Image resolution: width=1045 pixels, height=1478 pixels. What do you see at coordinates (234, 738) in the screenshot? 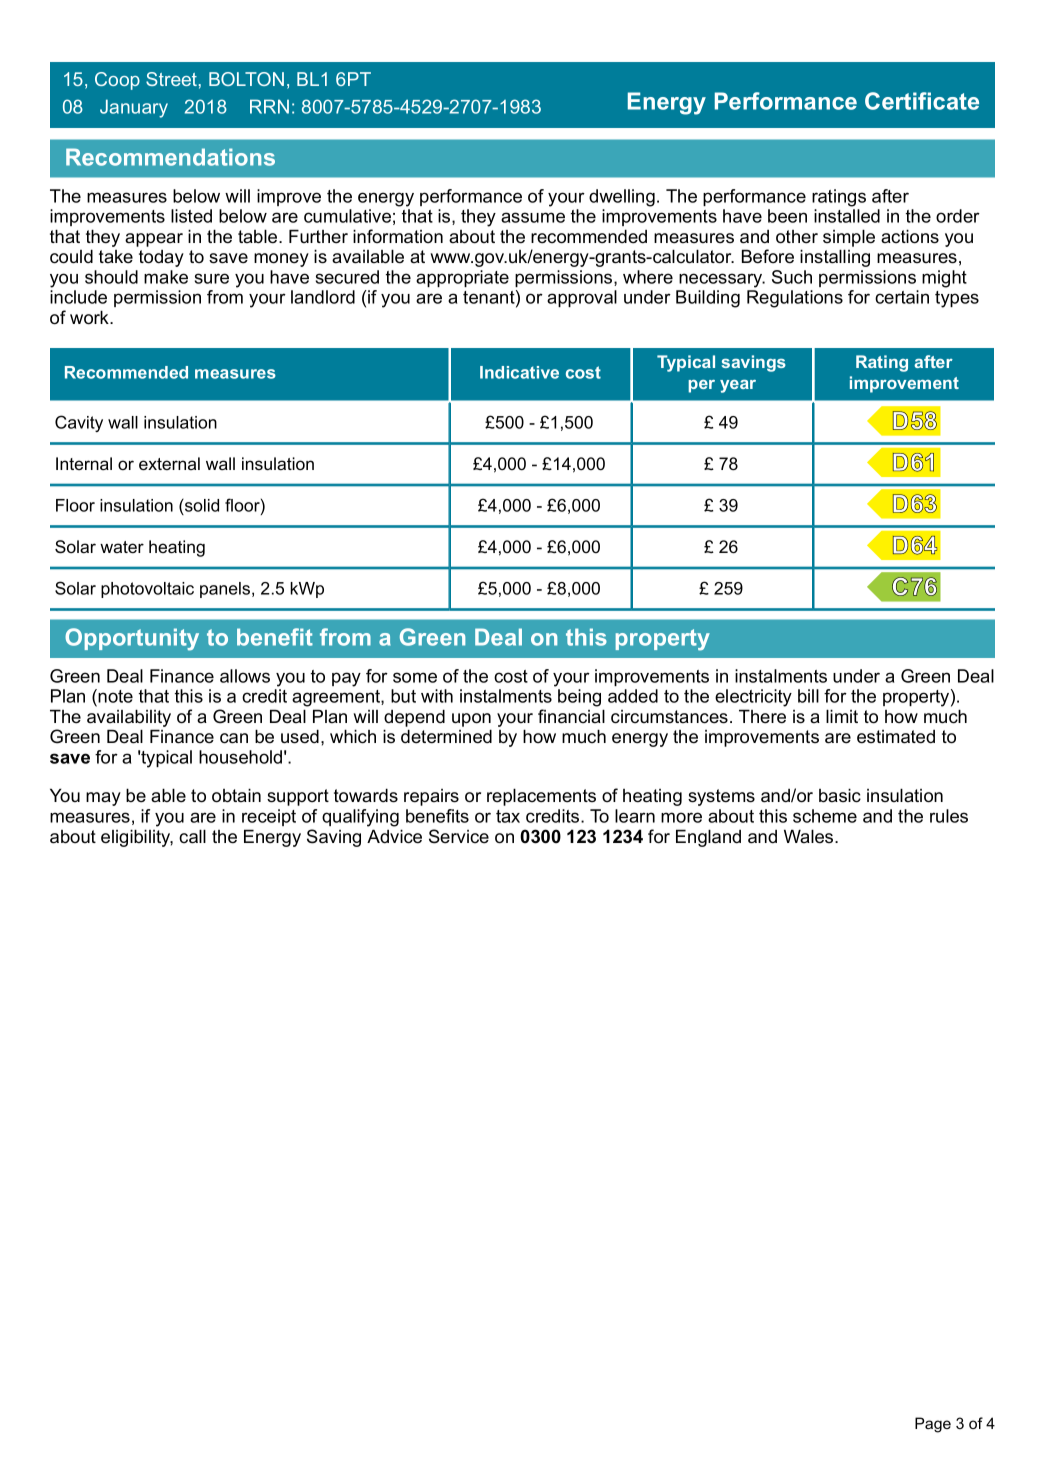
I see `can` at bounding box center [234, 738].
